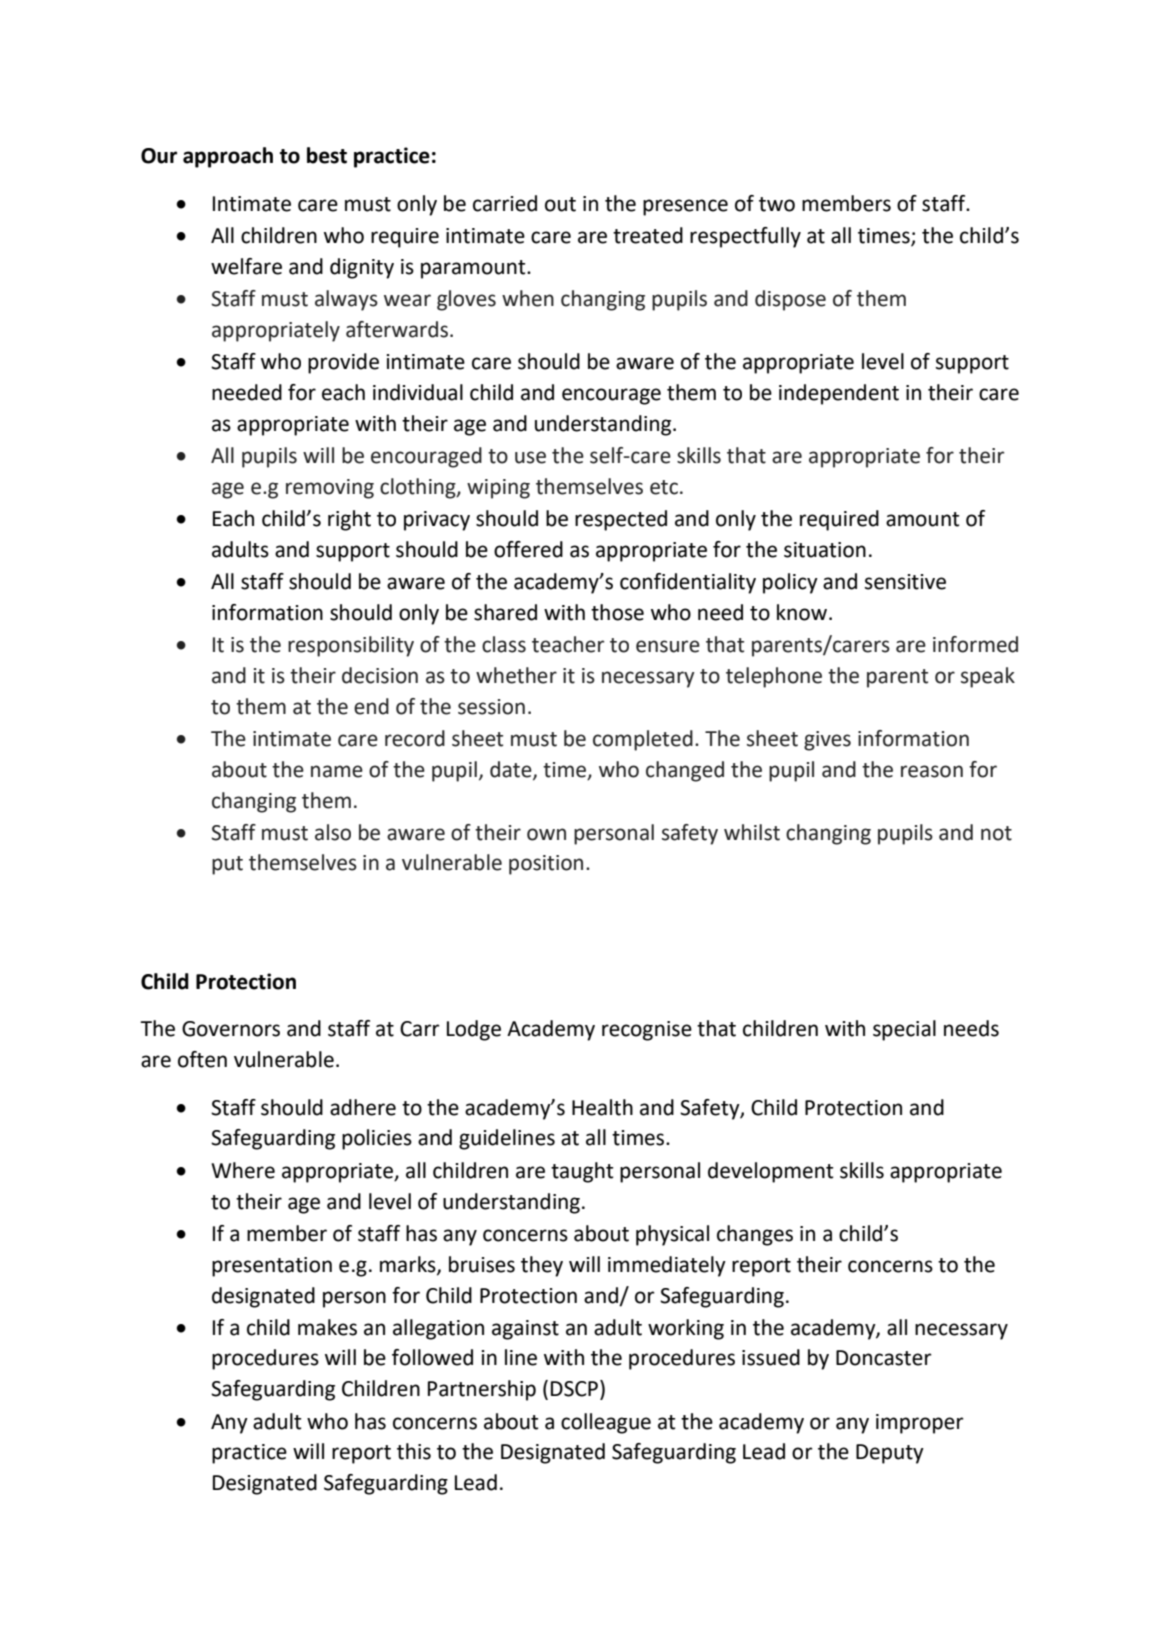  I want to click on responsibility, so click(351, 646).
